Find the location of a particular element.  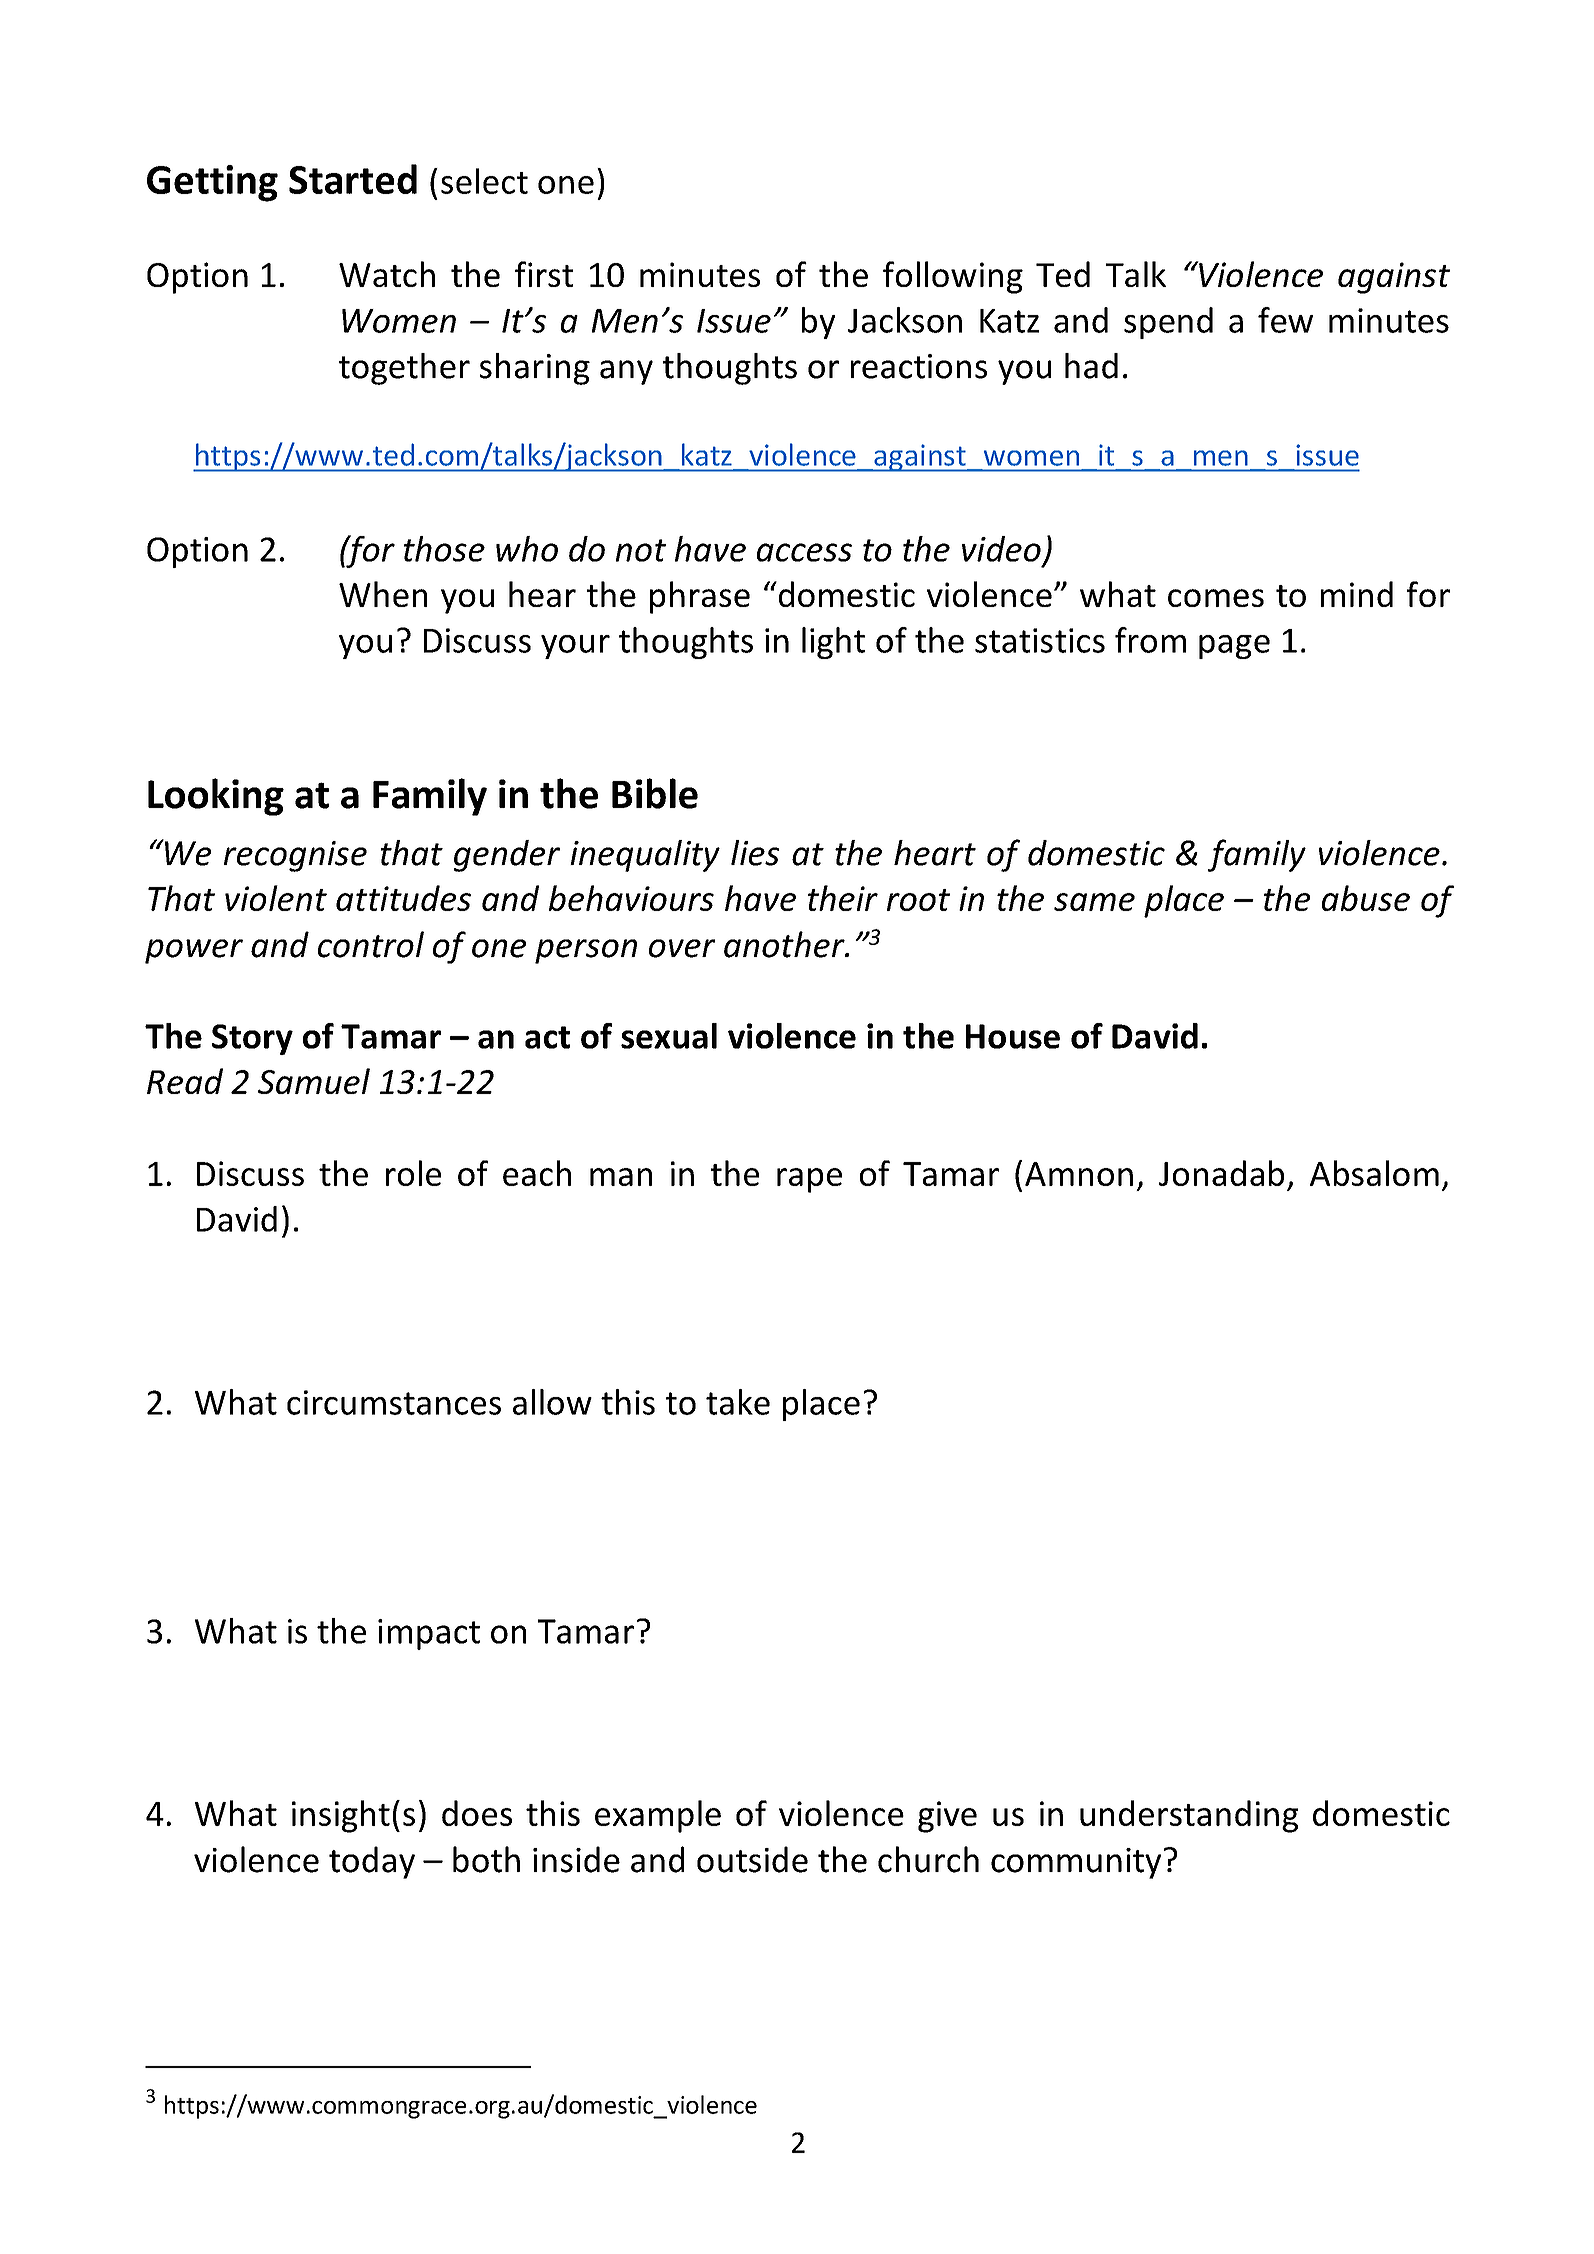

outside is located at coordinates (752, 1859).
